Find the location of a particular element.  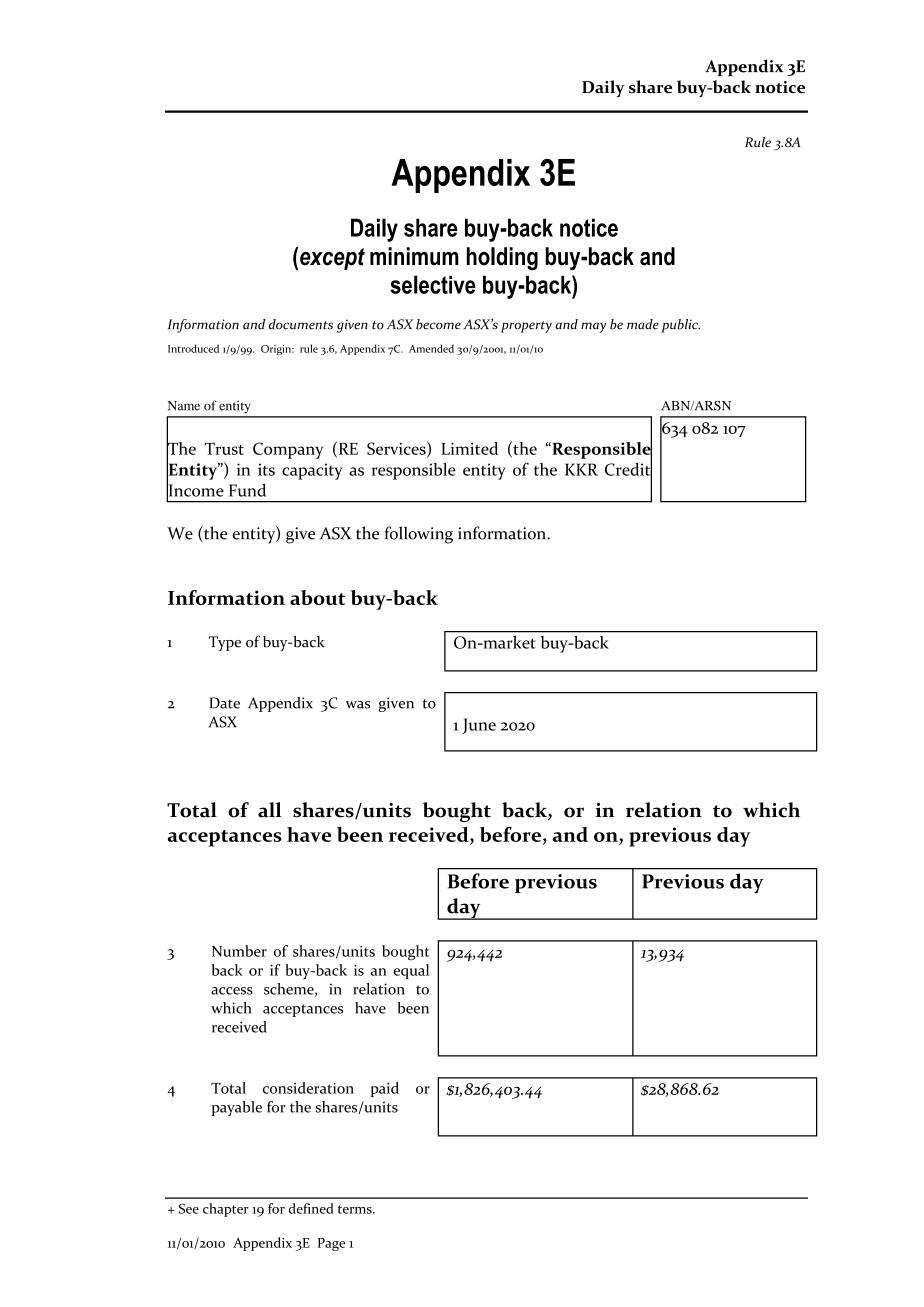

consideration is located at coordinates (308, 1088).
